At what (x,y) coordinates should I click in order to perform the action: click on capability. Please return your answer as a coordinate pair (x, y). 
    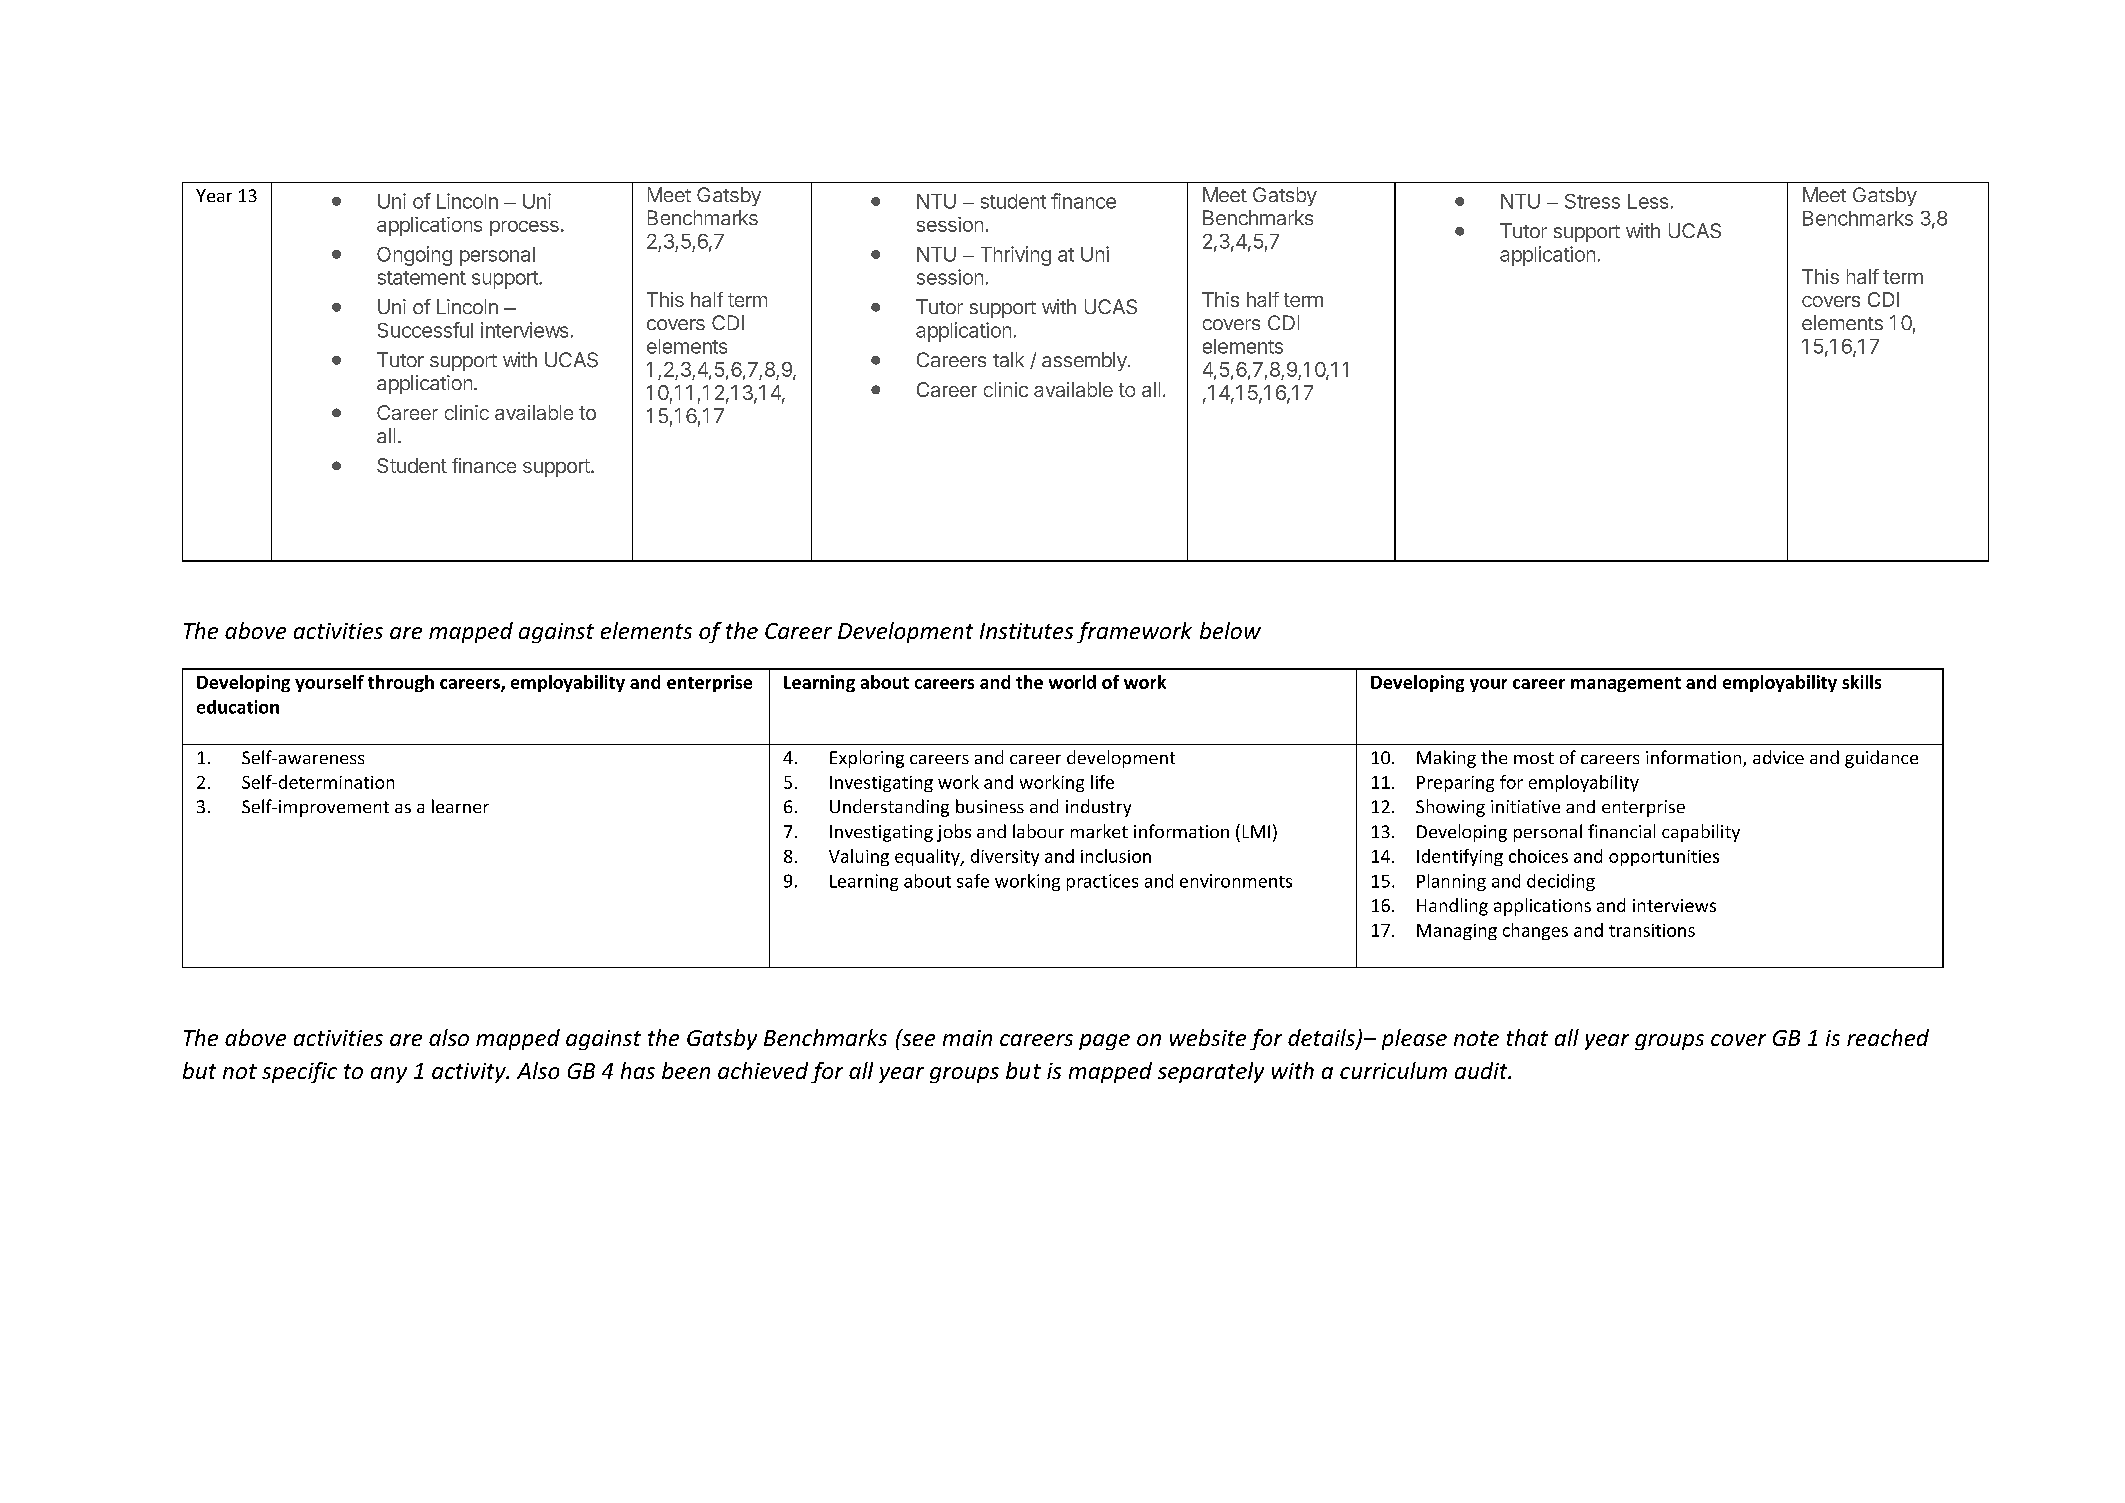
    Looking at the image, I should click on (1701, 833).
